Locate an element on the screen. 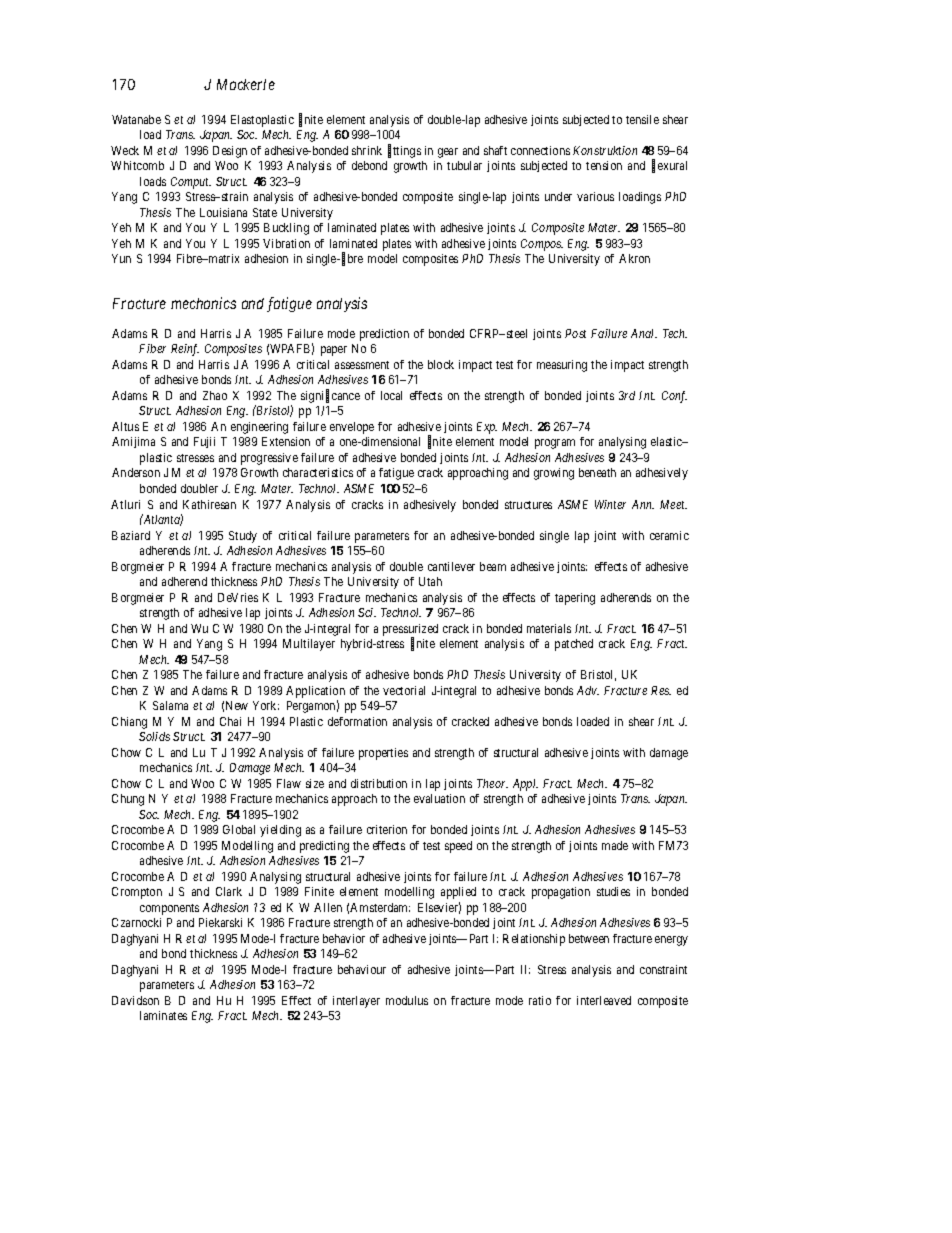 This screenshot has width=952, height=1233. Fiber is located at coordinates (152, 348).
